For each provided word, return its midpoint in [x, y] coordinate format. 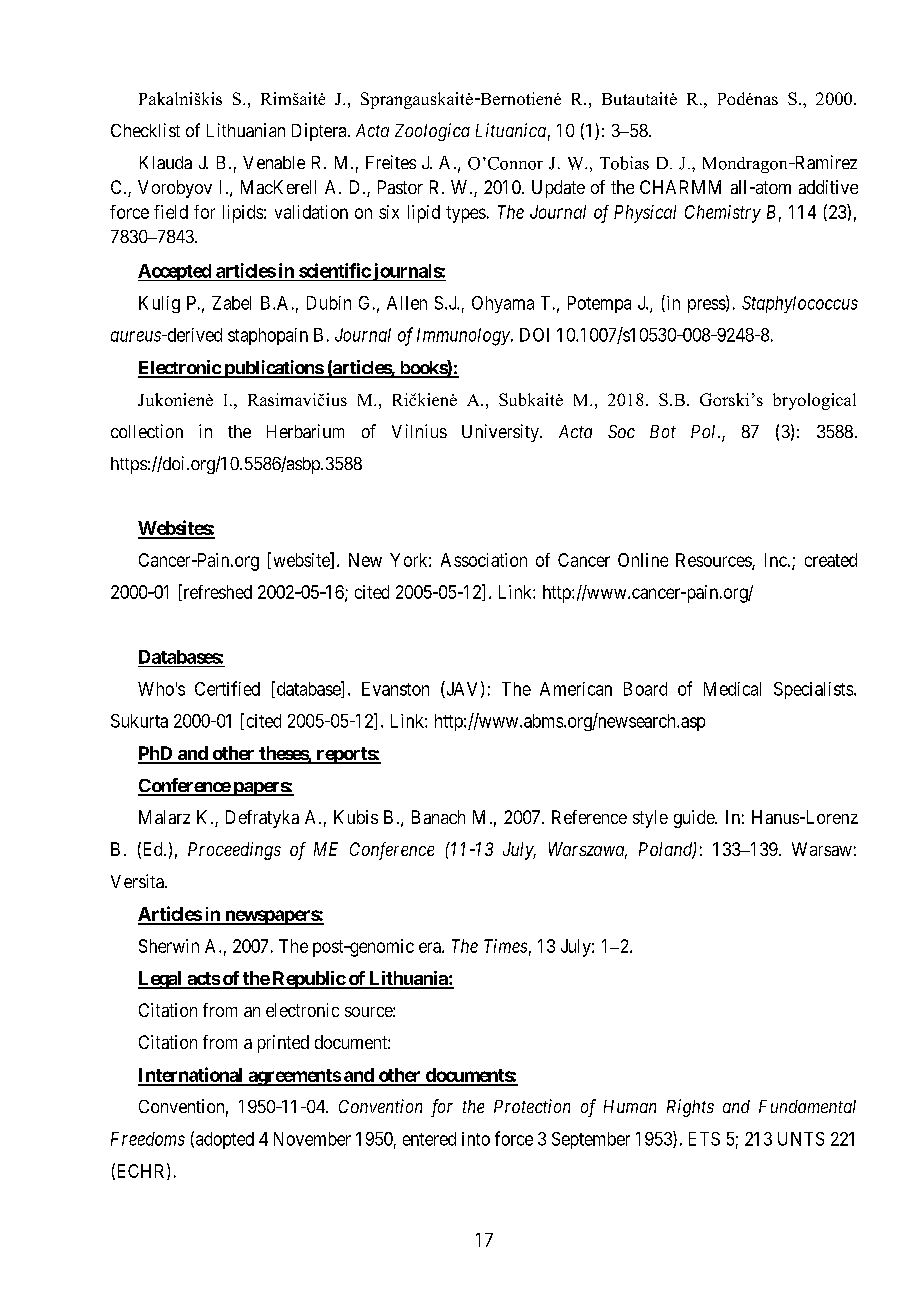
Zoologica [432, 132]
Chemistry [723, 214]
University [501, 433]
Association [484, 560]
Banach [438, 817]
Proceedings [234, 851]
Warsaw [822, 849]
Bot [663, 431]
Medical [732, 689]
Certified [227, 688]
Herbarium [305, 431]
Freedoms [148, 1139]
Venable [274, 162]
